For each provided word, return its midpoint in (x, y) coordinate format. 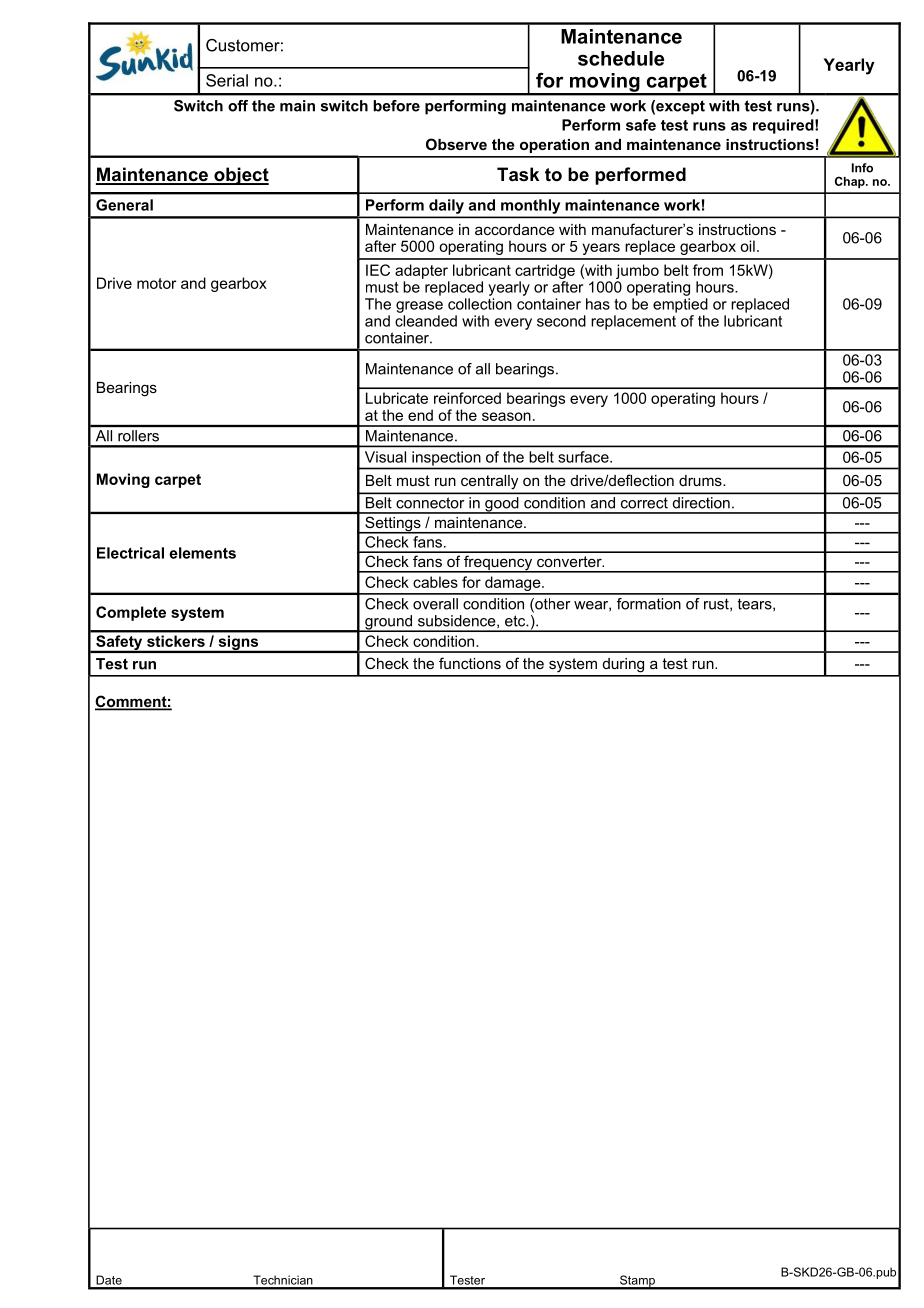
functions (470, 663)
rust (717, 604)
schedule (621, 58)
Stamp (637, 1282)
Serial (227, 80)
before (396, 106)
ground (389, 623)
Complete (131, 613)
